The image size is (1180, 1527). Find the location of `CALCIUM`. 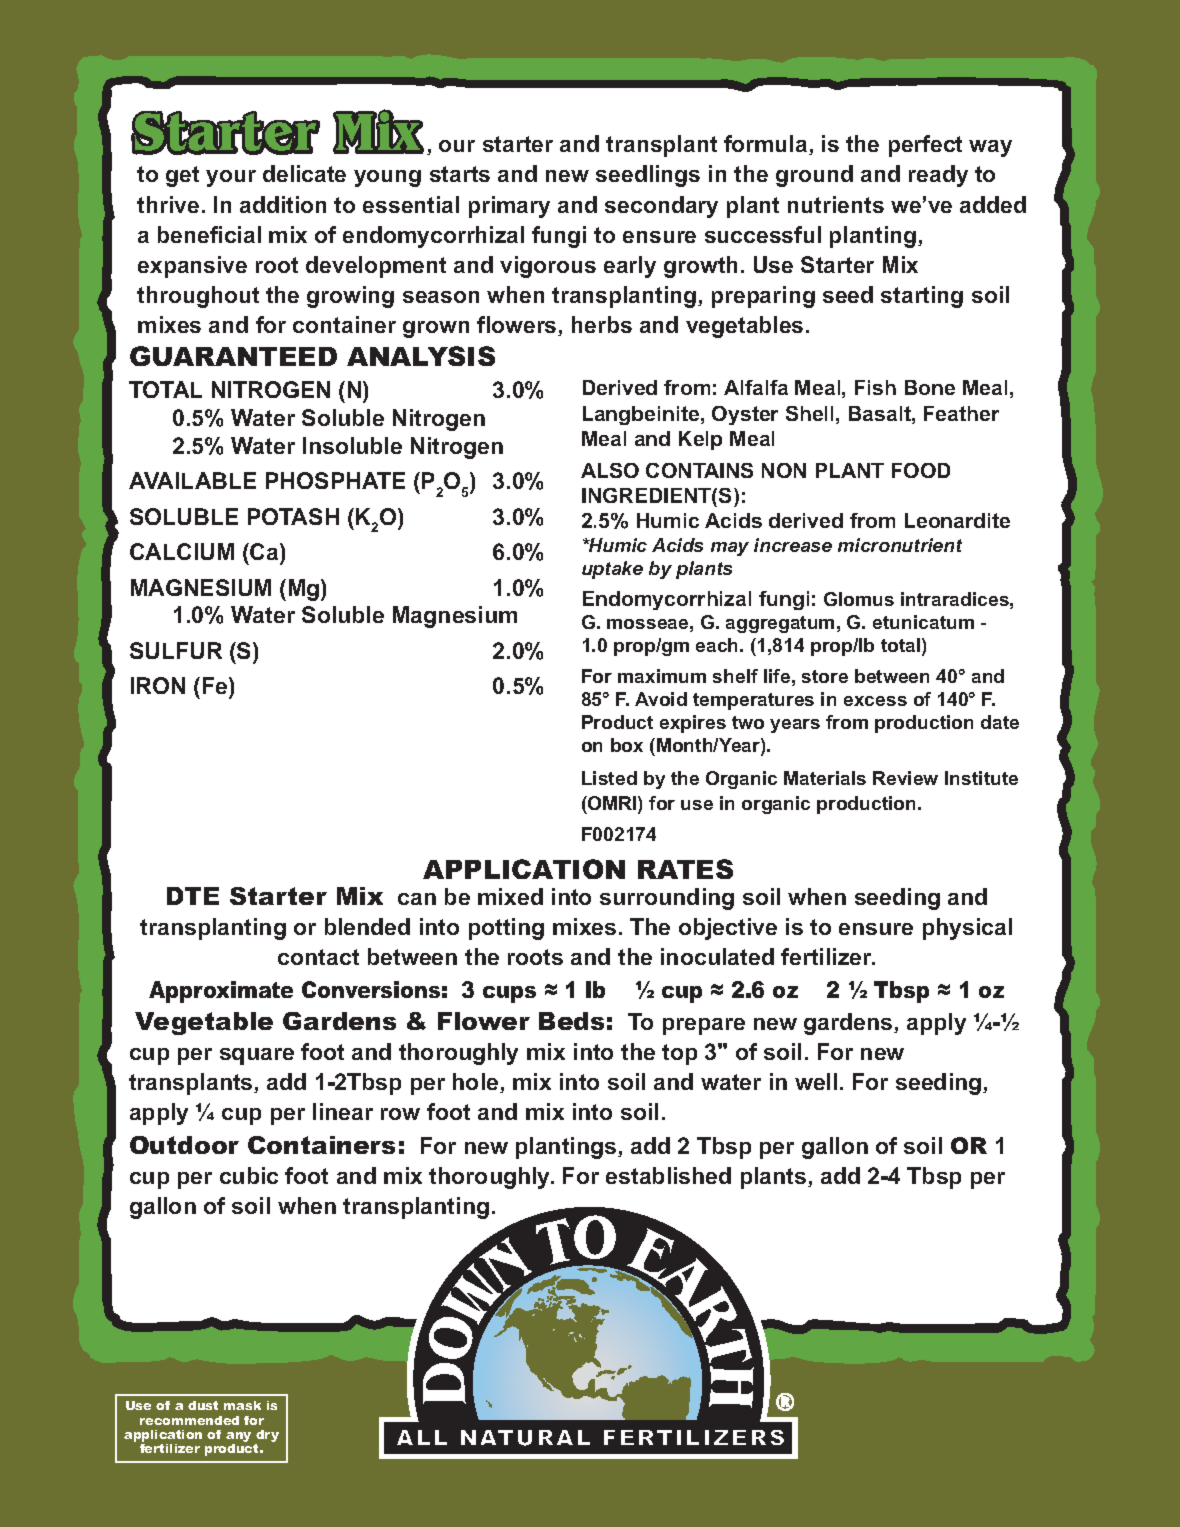

CALCIUM is located at coordinates (182, 551).
